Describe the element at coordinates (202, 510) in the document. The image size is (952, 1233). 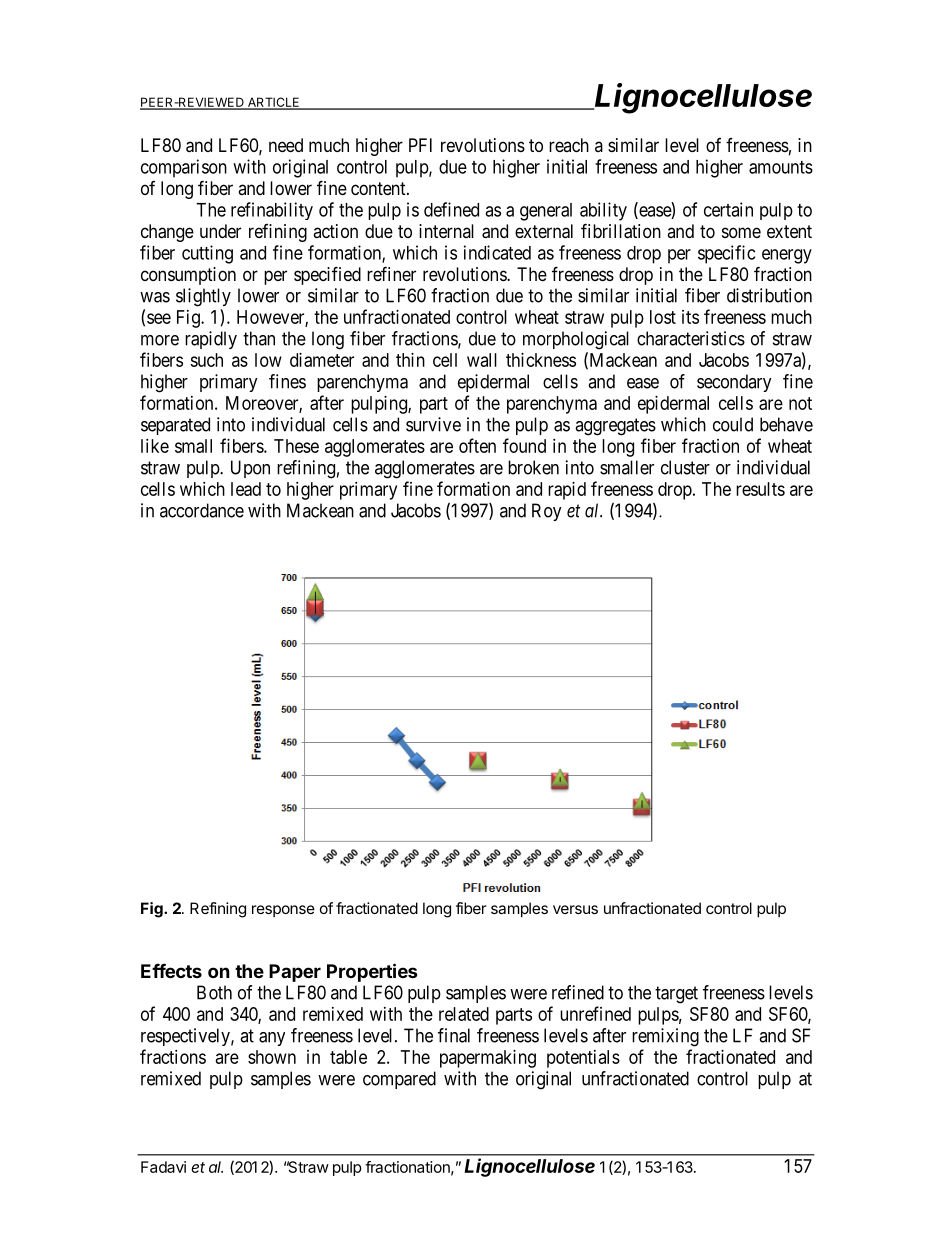
I see `accordance` at that location.
